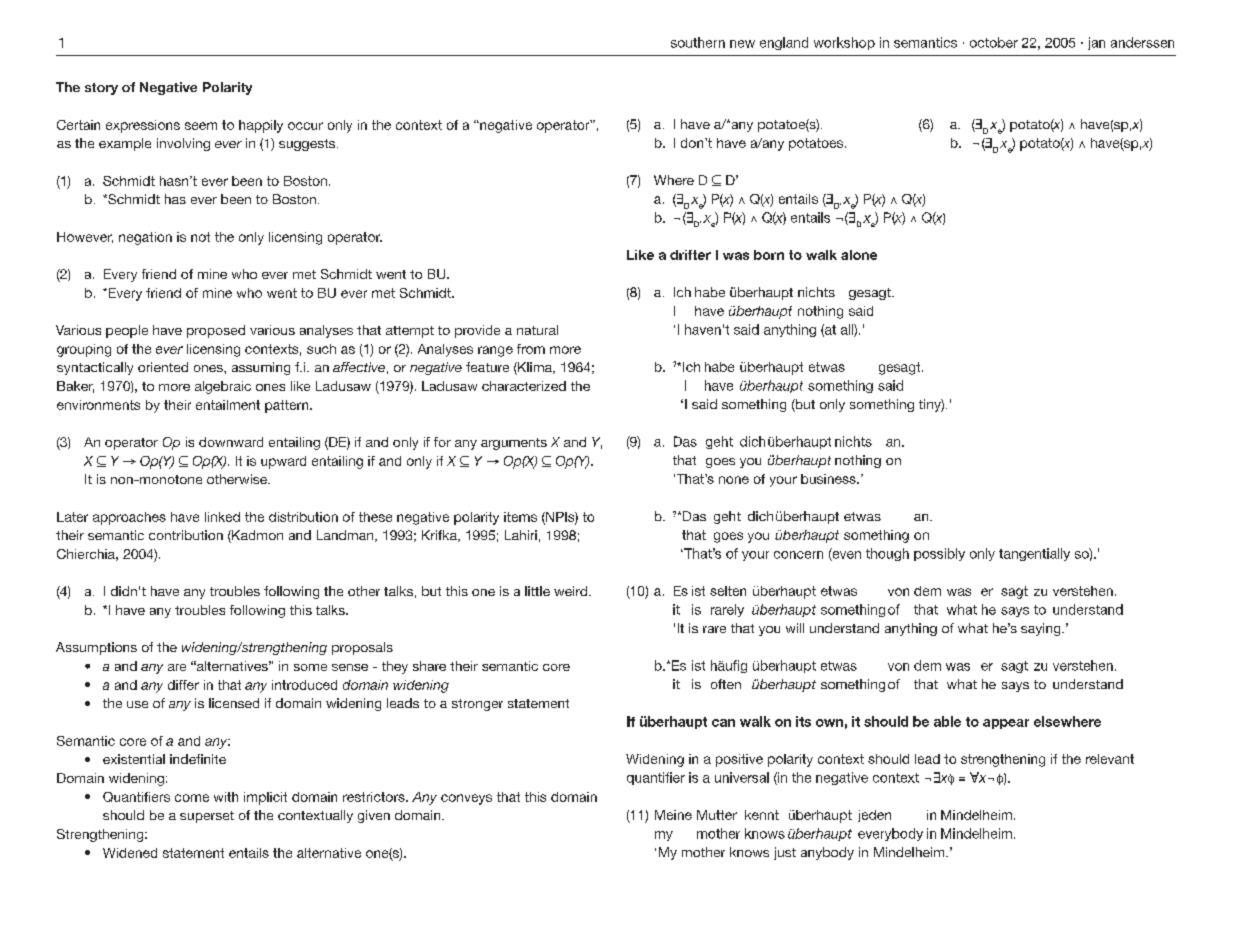 Image resolution: width=1233 pixels, height=952 pixels. Describe the element at coordinates (207, 817) in the screenshot. I see `superset` at that location.
